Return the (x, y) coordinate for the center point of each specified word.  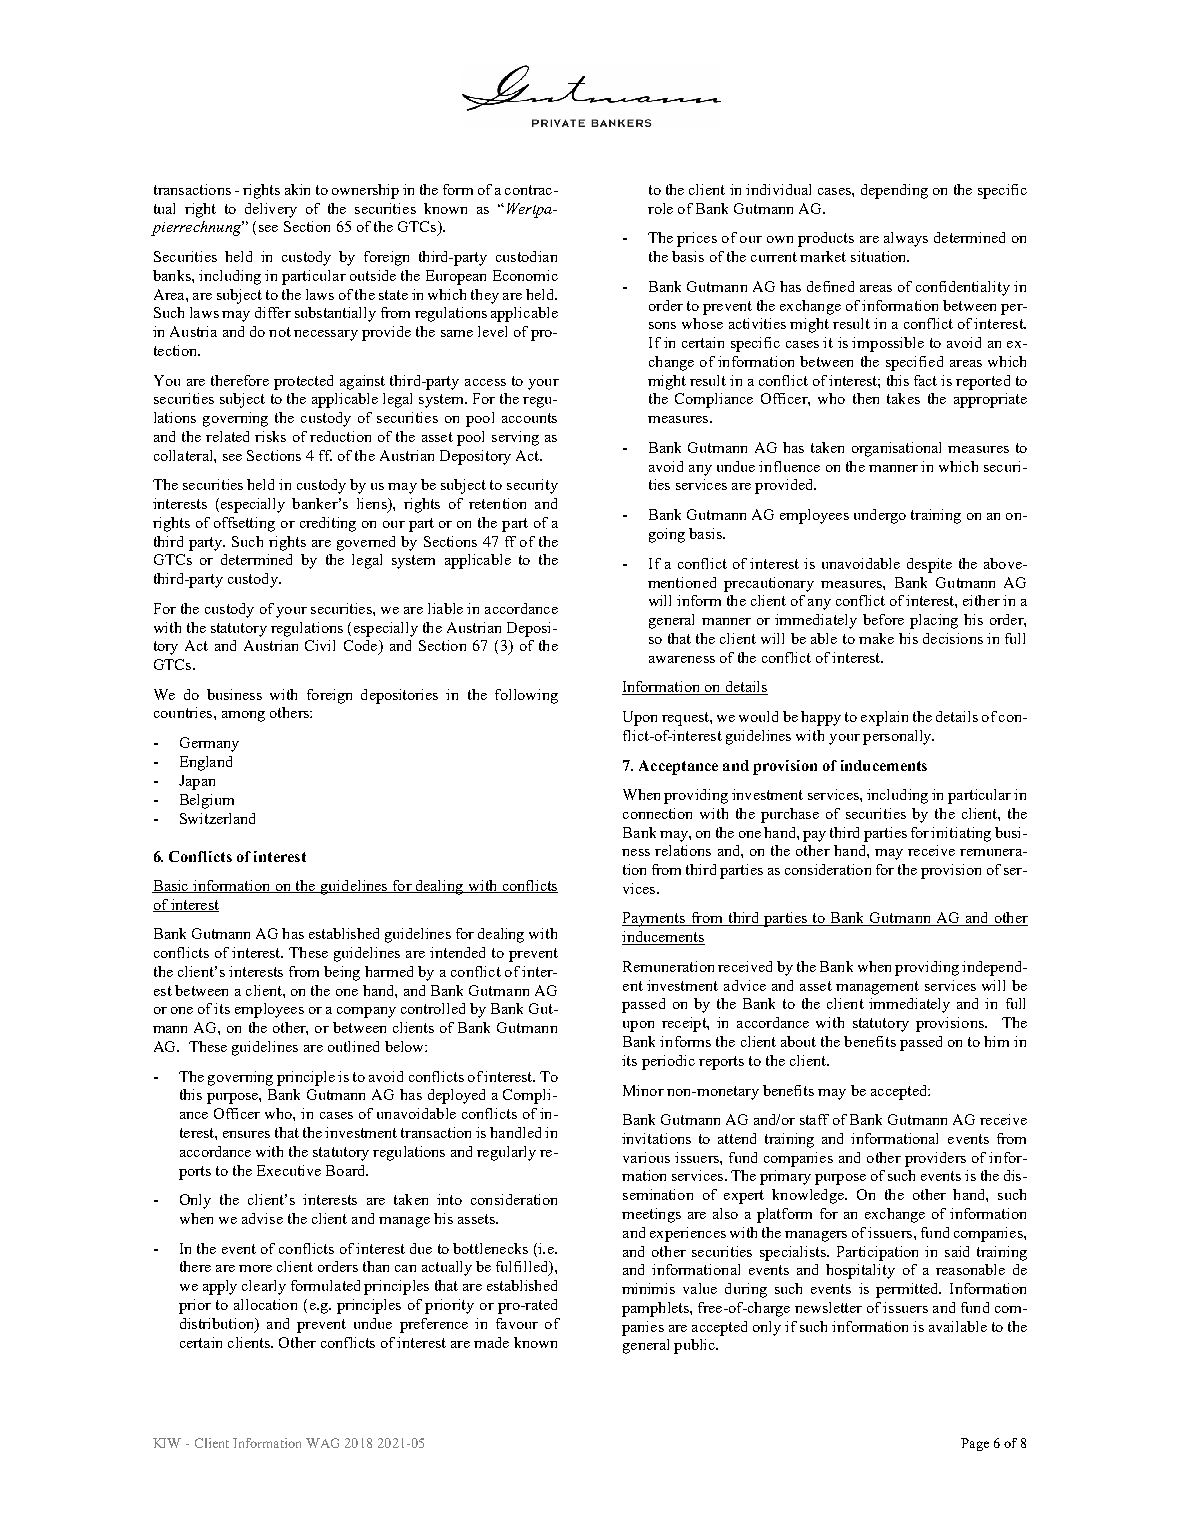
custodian (526, 256)
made (491, 1342)
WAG (322, 1443)
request (686, 719)
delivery (271, 210)
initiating (961, 834)
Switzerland (217, 818)
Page (975, 1444)
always (906, 239)
